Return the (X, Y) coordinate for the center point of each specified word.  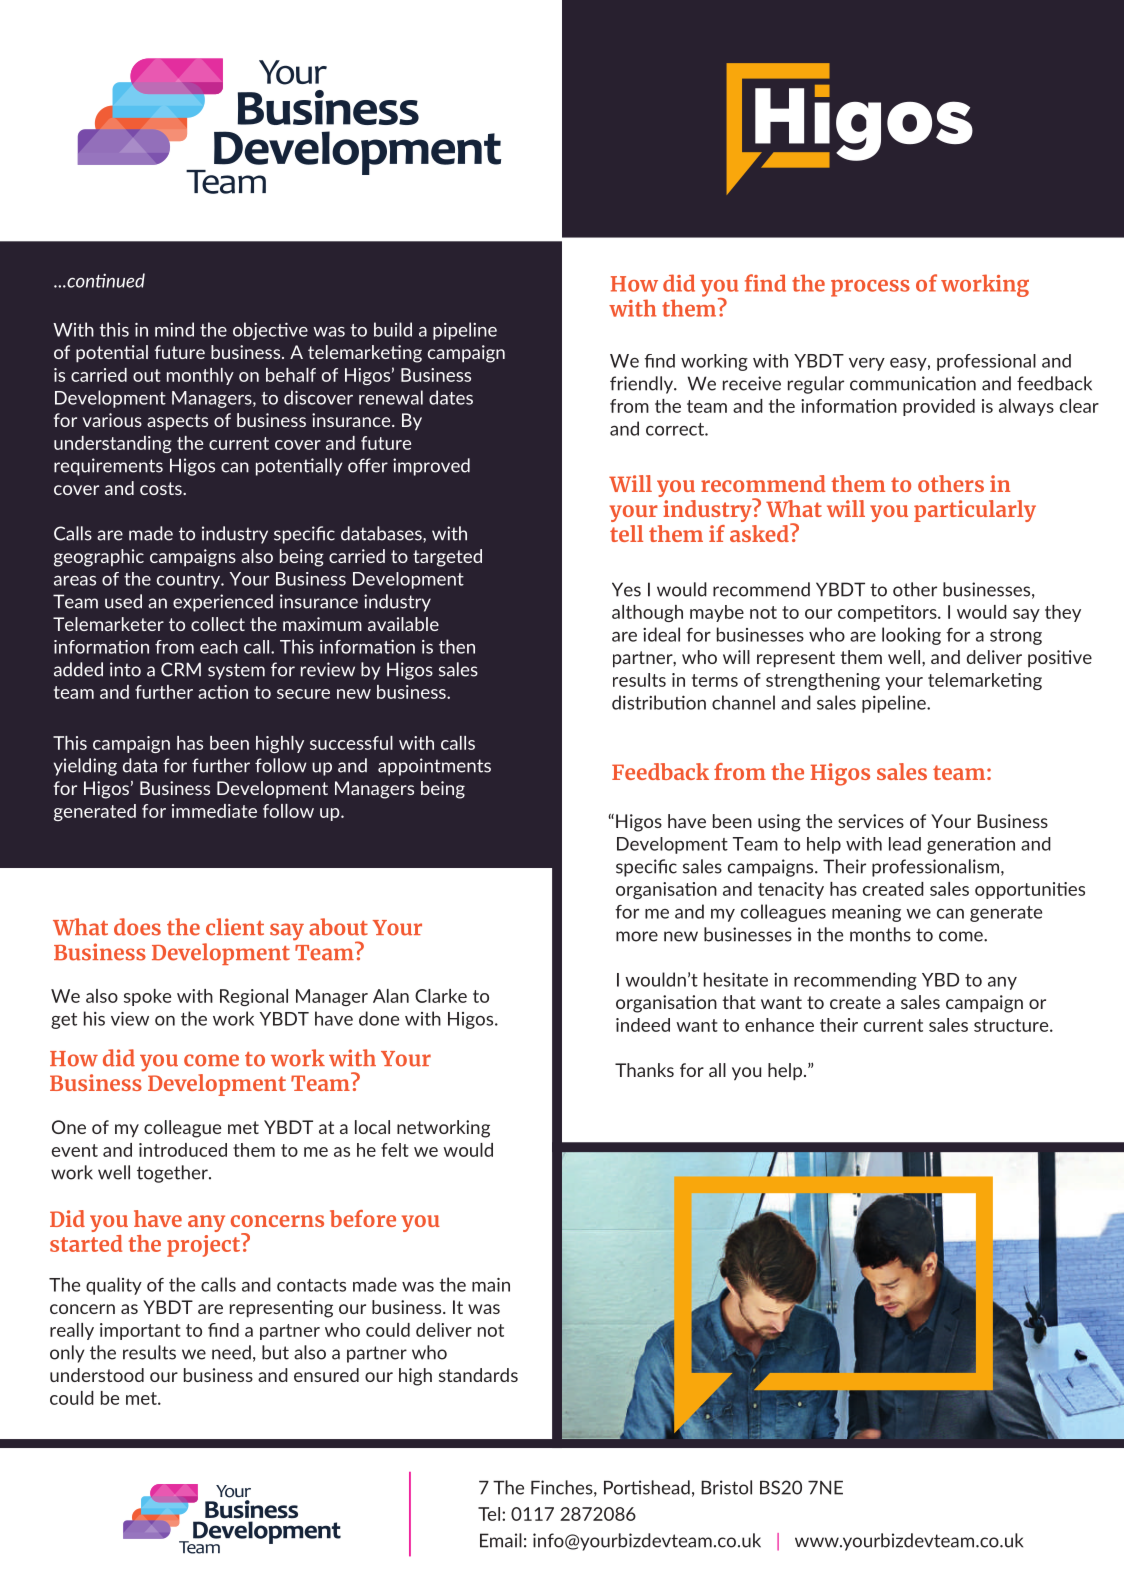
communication (913, 383)
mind (174, 329)
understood (97, 1375)
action (223, 692)
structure (1012, 1025)
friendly (642, 385)
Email (501, 1540)
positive (1060, 659)
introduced (183, 1150)
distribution (659, 702)
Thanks (644, 1070)
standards (478, 1375)
